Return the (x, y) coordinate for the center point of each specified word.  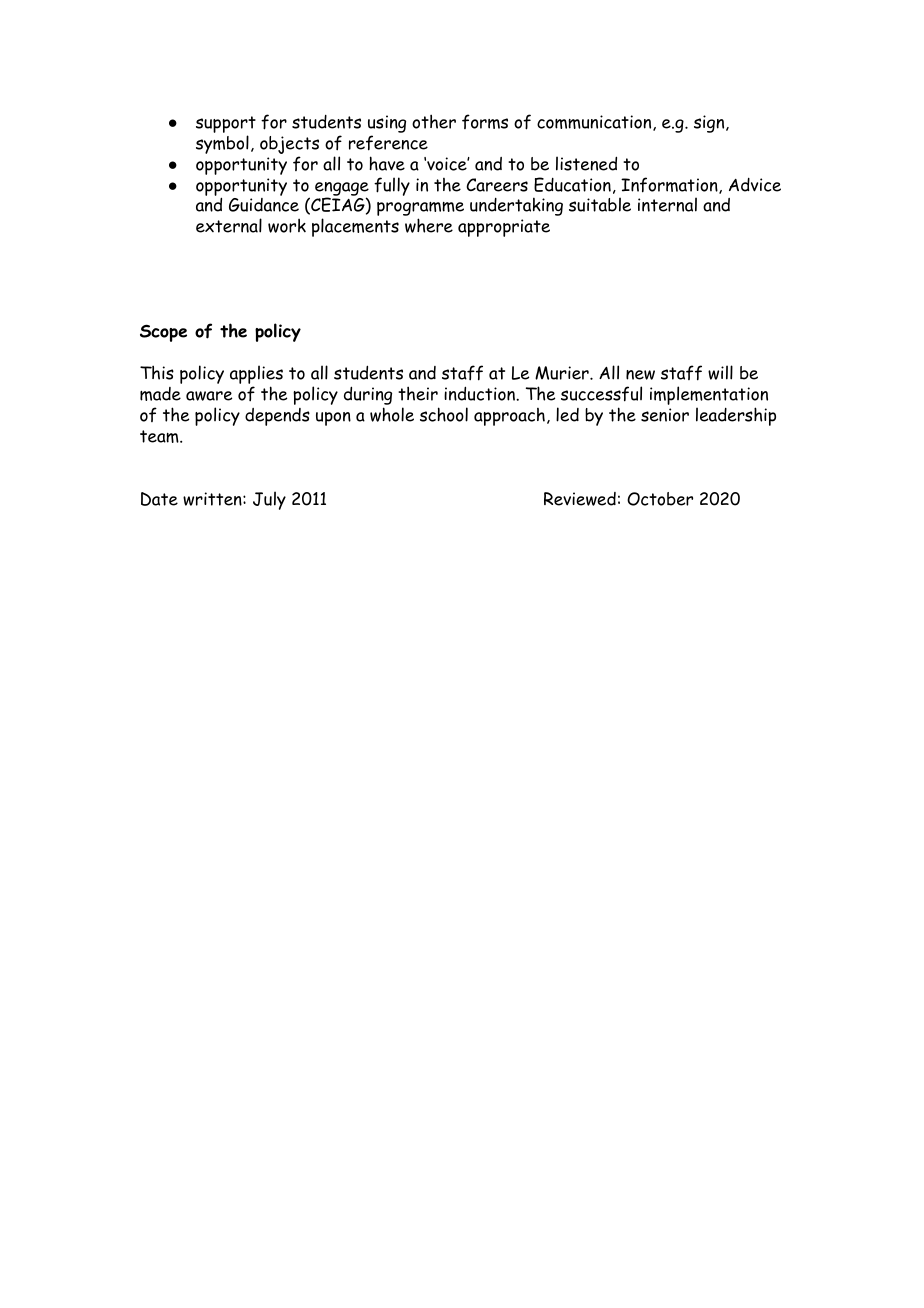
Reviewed (580, 499)
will (720, 372)
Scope (163, 333)
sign (710, 124)
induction (480, 393)
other (434, 121)
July (269, 500)
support (226, 124)
